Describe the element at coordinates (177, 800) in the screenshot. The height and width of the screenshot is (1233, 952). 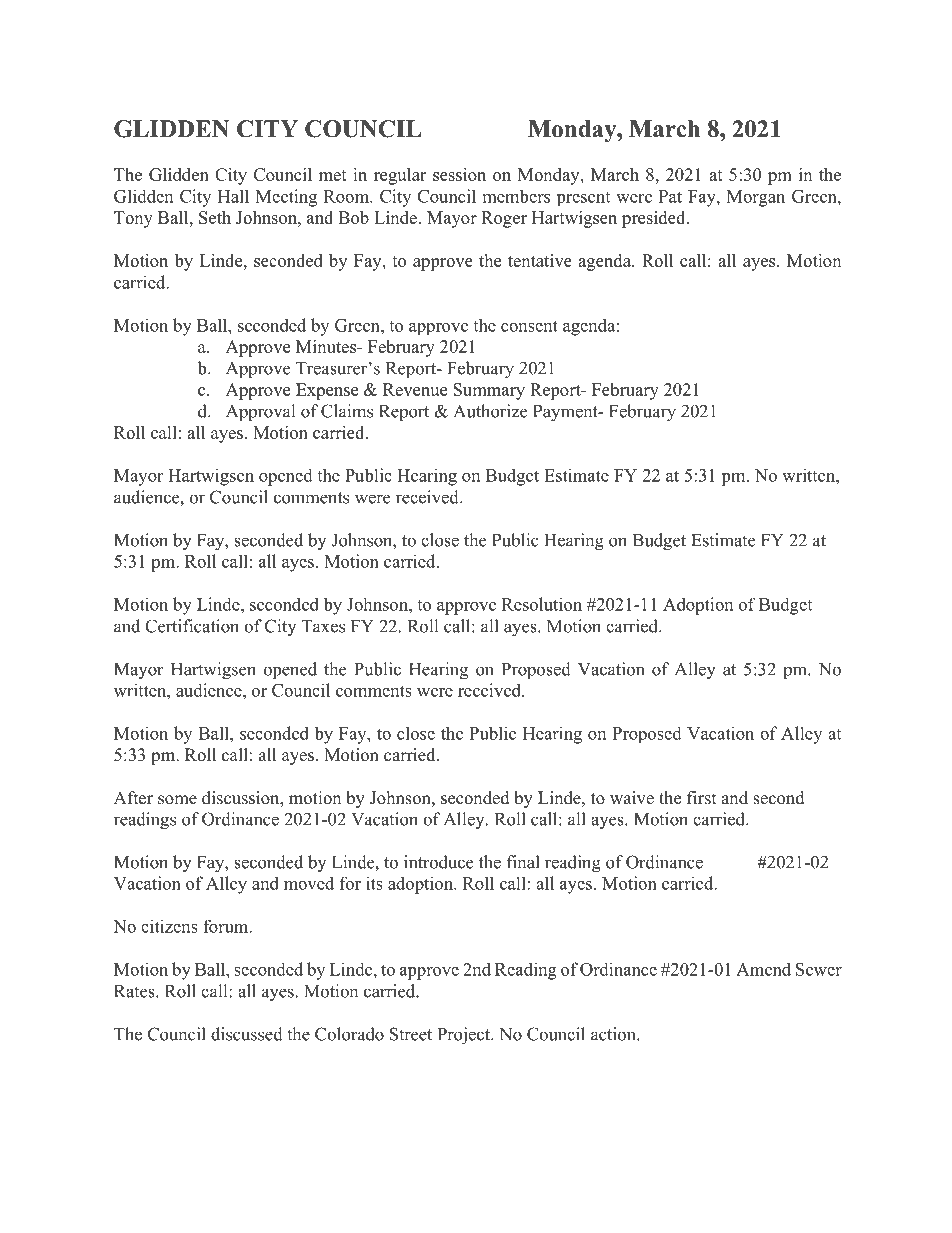
I see `some` at that location.
